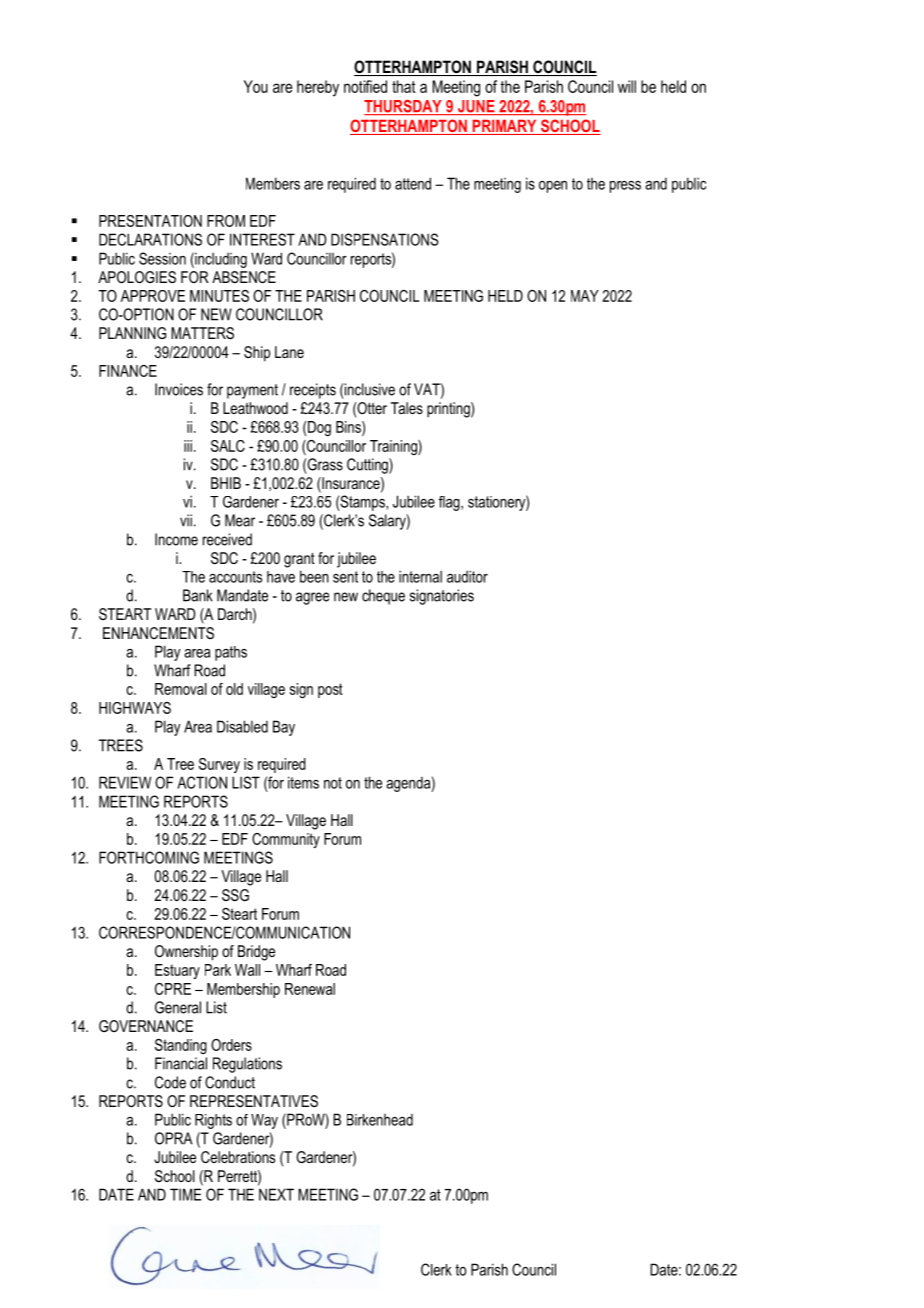  Describe the element at coordinates (467, 576) in the screenshot. I see `auditor` at that location.
